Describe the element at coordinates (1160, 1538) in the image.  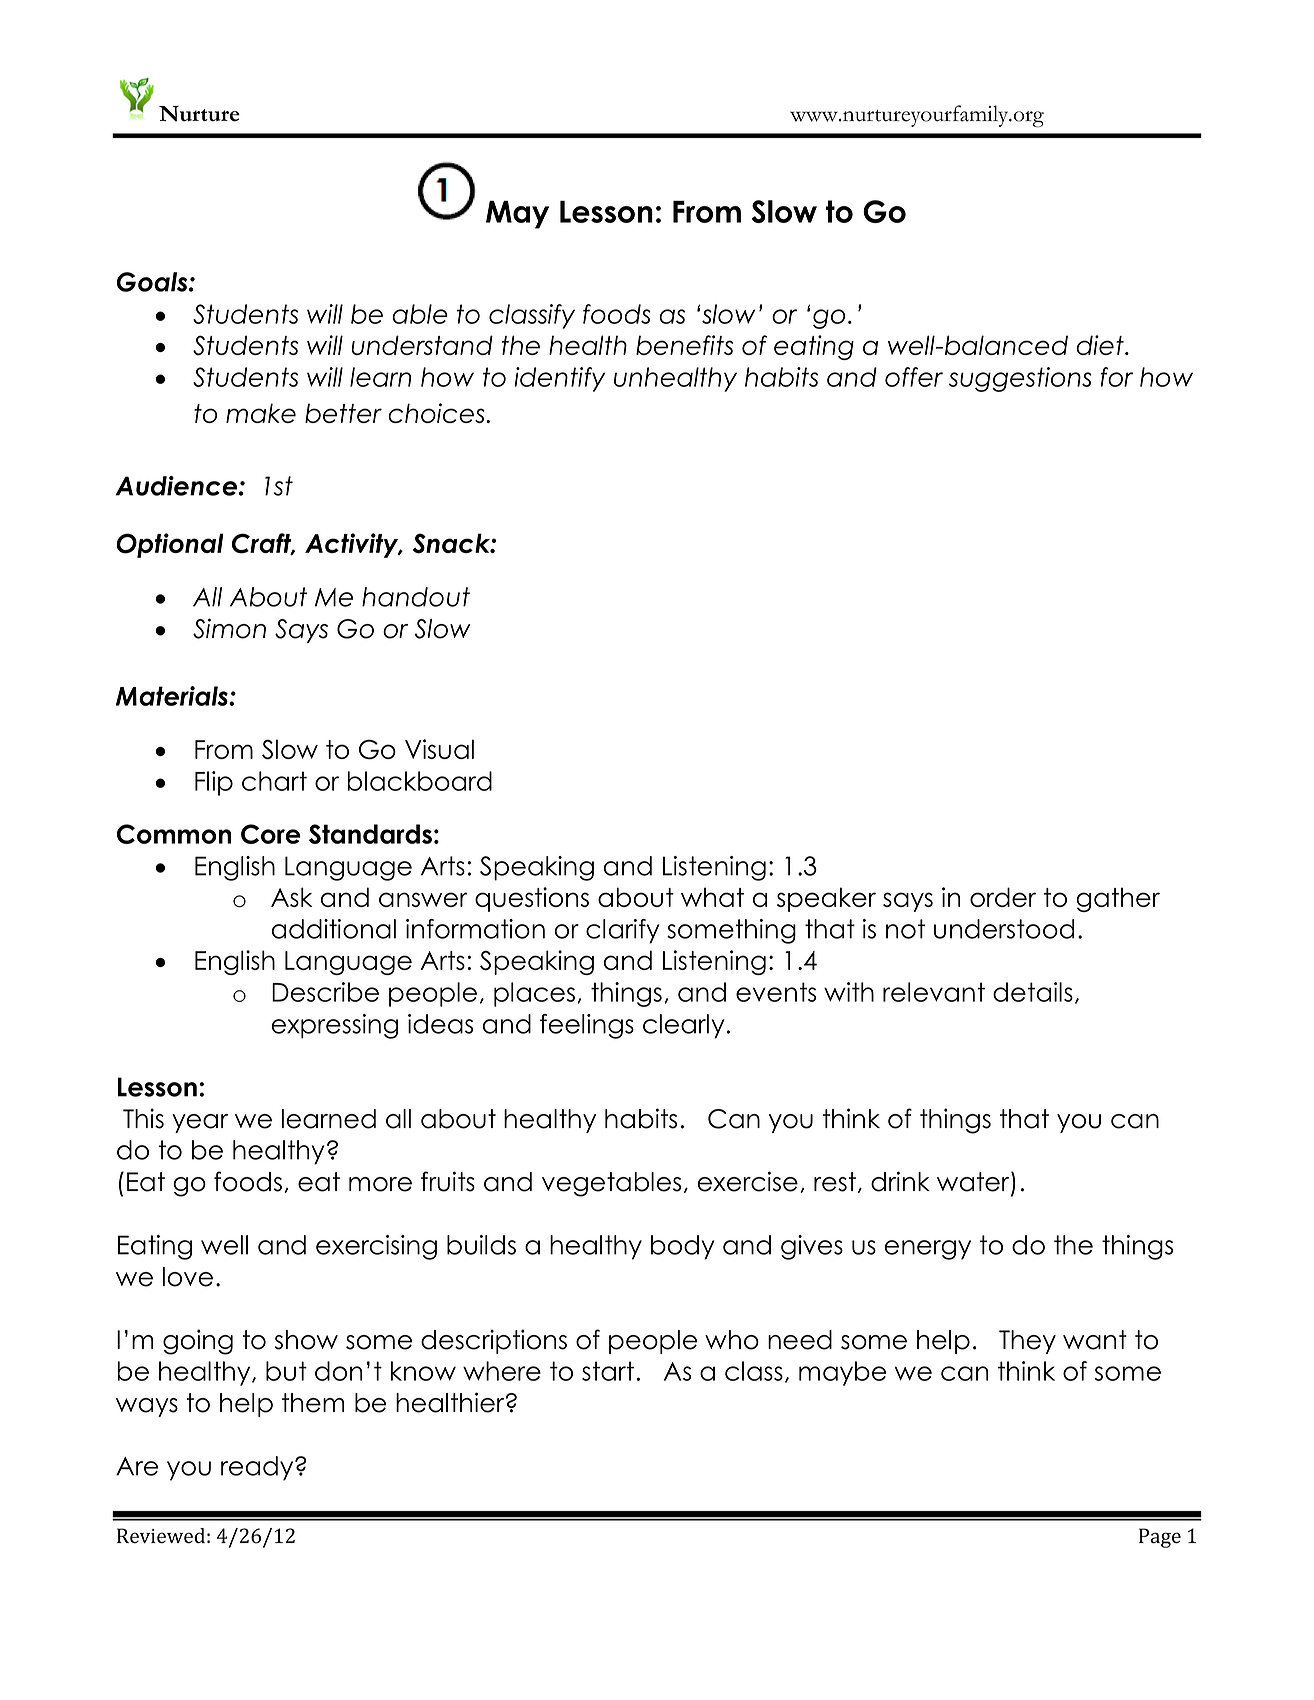
I see `Page` at that location.
